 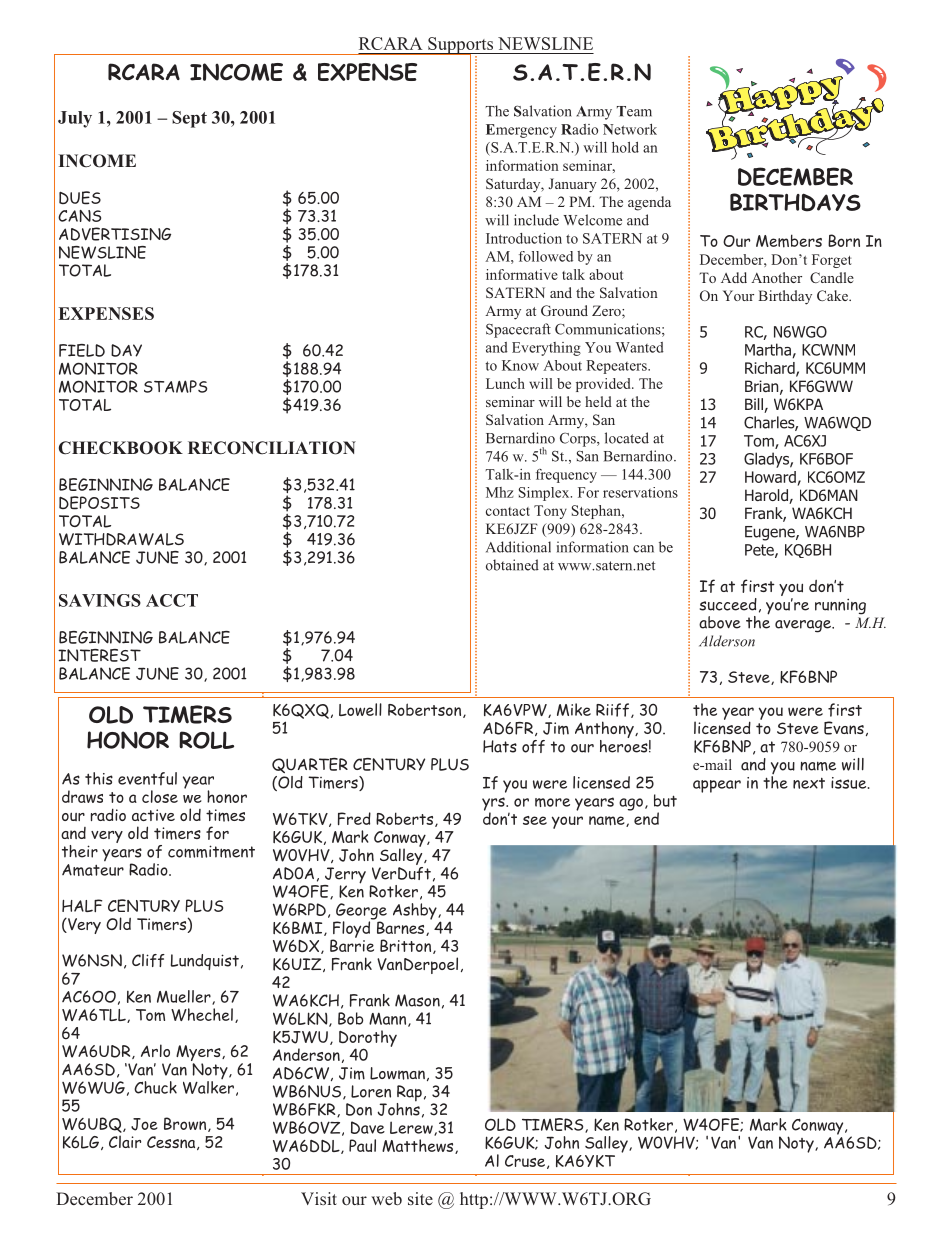 I want to click on Sept, so click(x=189, y=119).
